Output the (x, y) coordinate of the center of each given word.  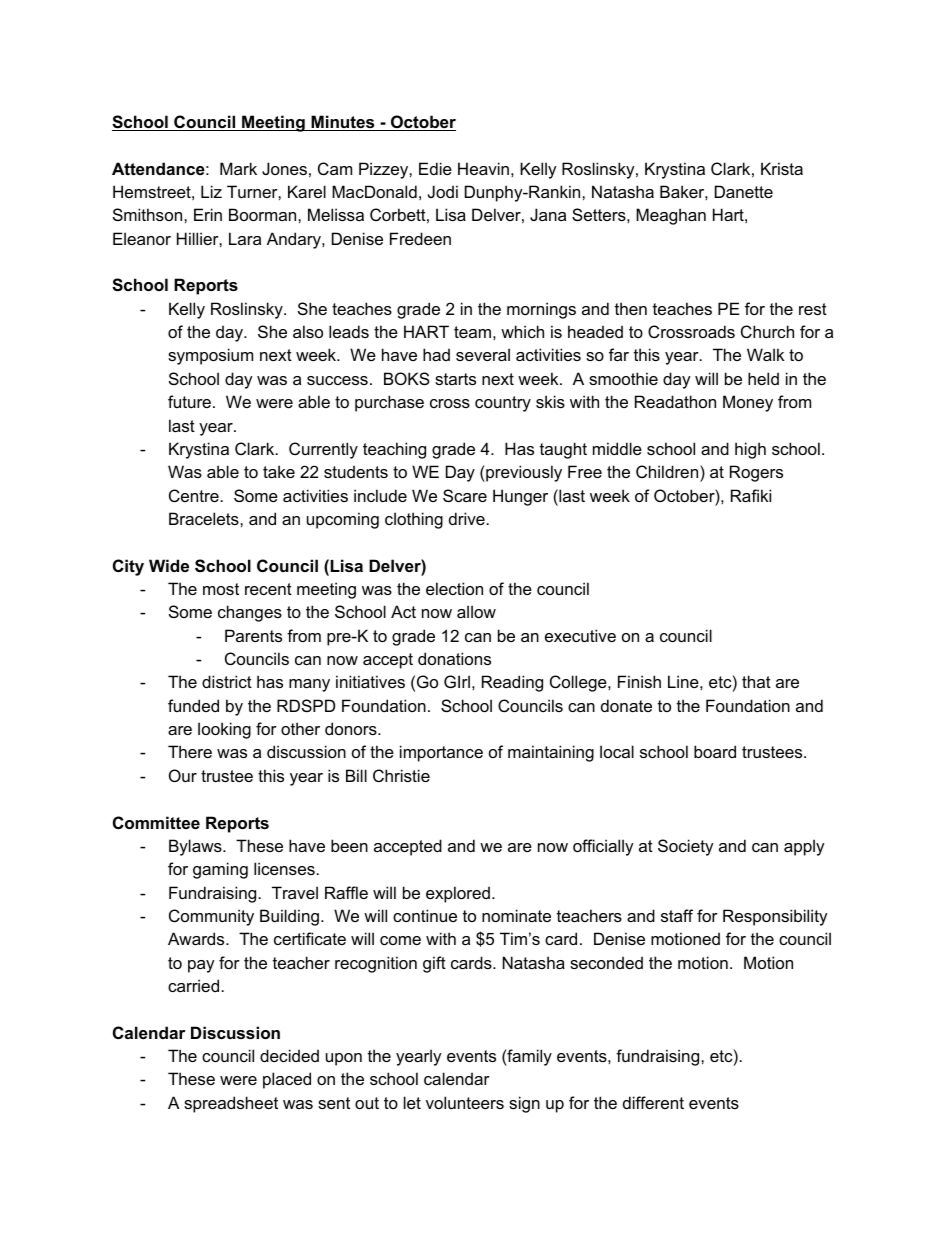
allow (476, 611)
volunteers (465, 1102)
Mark (238, 168)
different (653, 1102)
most (221, 589)
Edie (435, 168)
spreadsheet (231, 1104)
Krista (782, 168)
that (756, 681)
